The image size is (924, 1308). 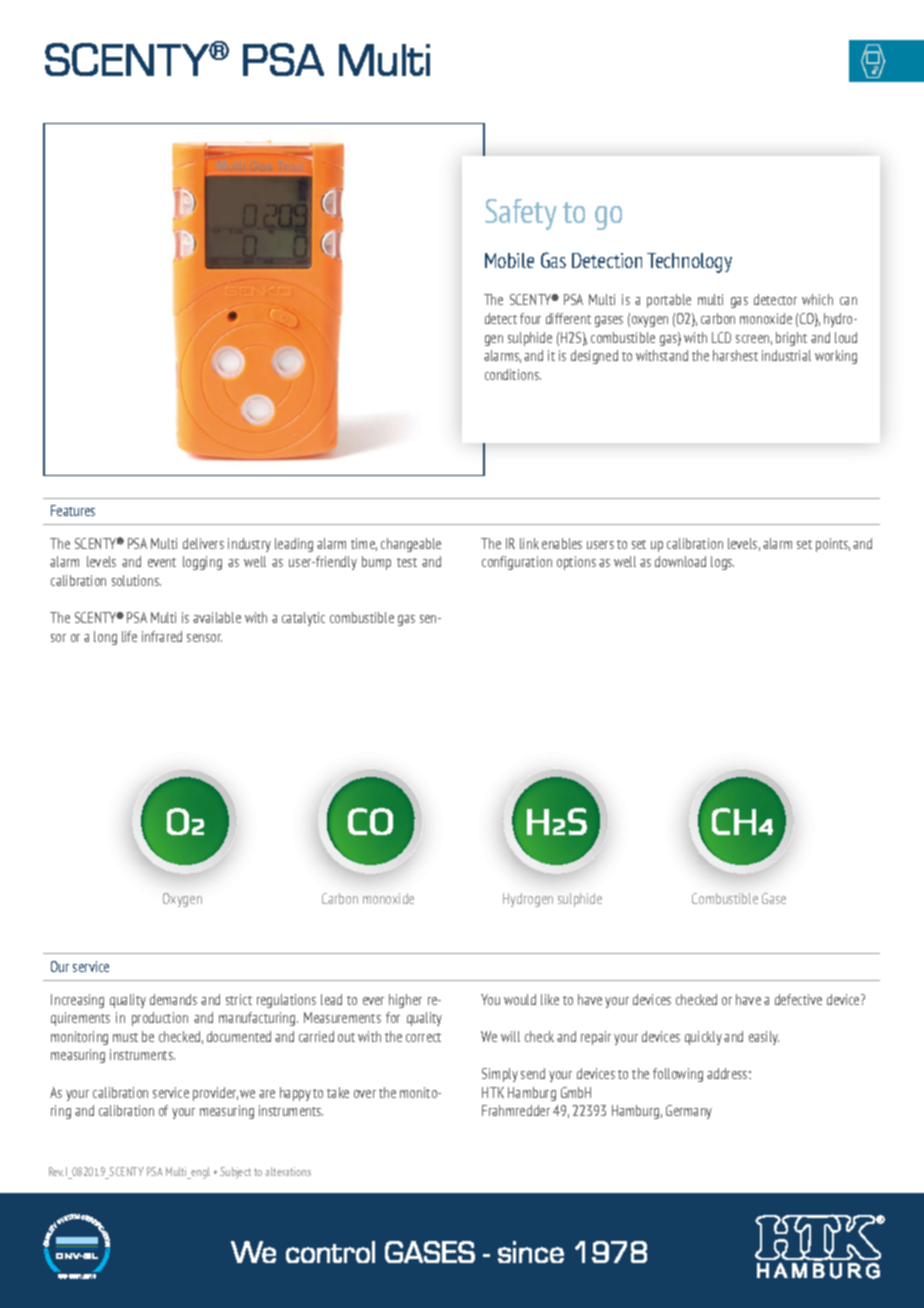 What do you see at coordinates (722, 563) in the screenshot?
I see `logs` at bounding box center [722, 563].
